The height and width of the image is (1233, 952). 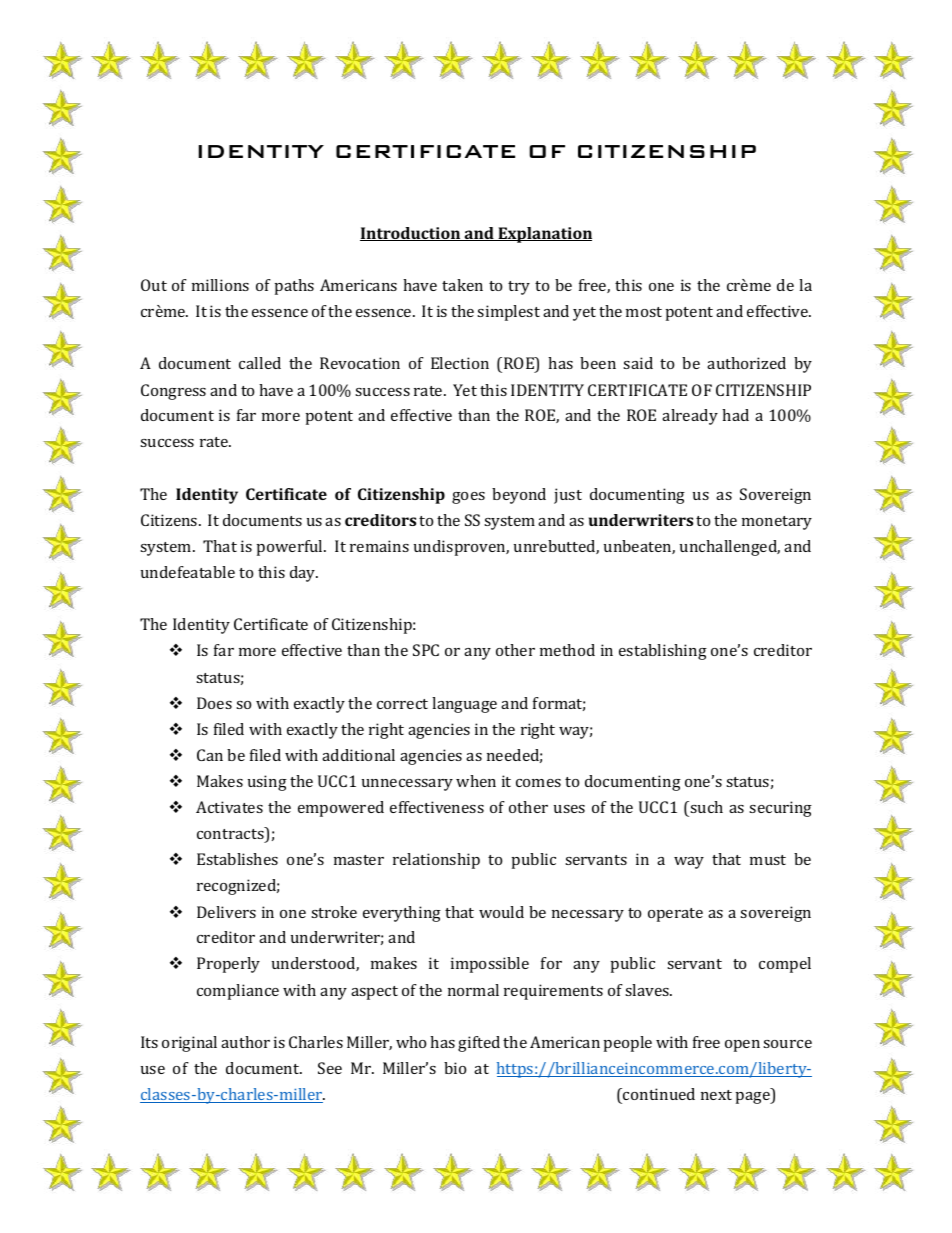 I want to click on Establishes, so click(x=237, y=859).
